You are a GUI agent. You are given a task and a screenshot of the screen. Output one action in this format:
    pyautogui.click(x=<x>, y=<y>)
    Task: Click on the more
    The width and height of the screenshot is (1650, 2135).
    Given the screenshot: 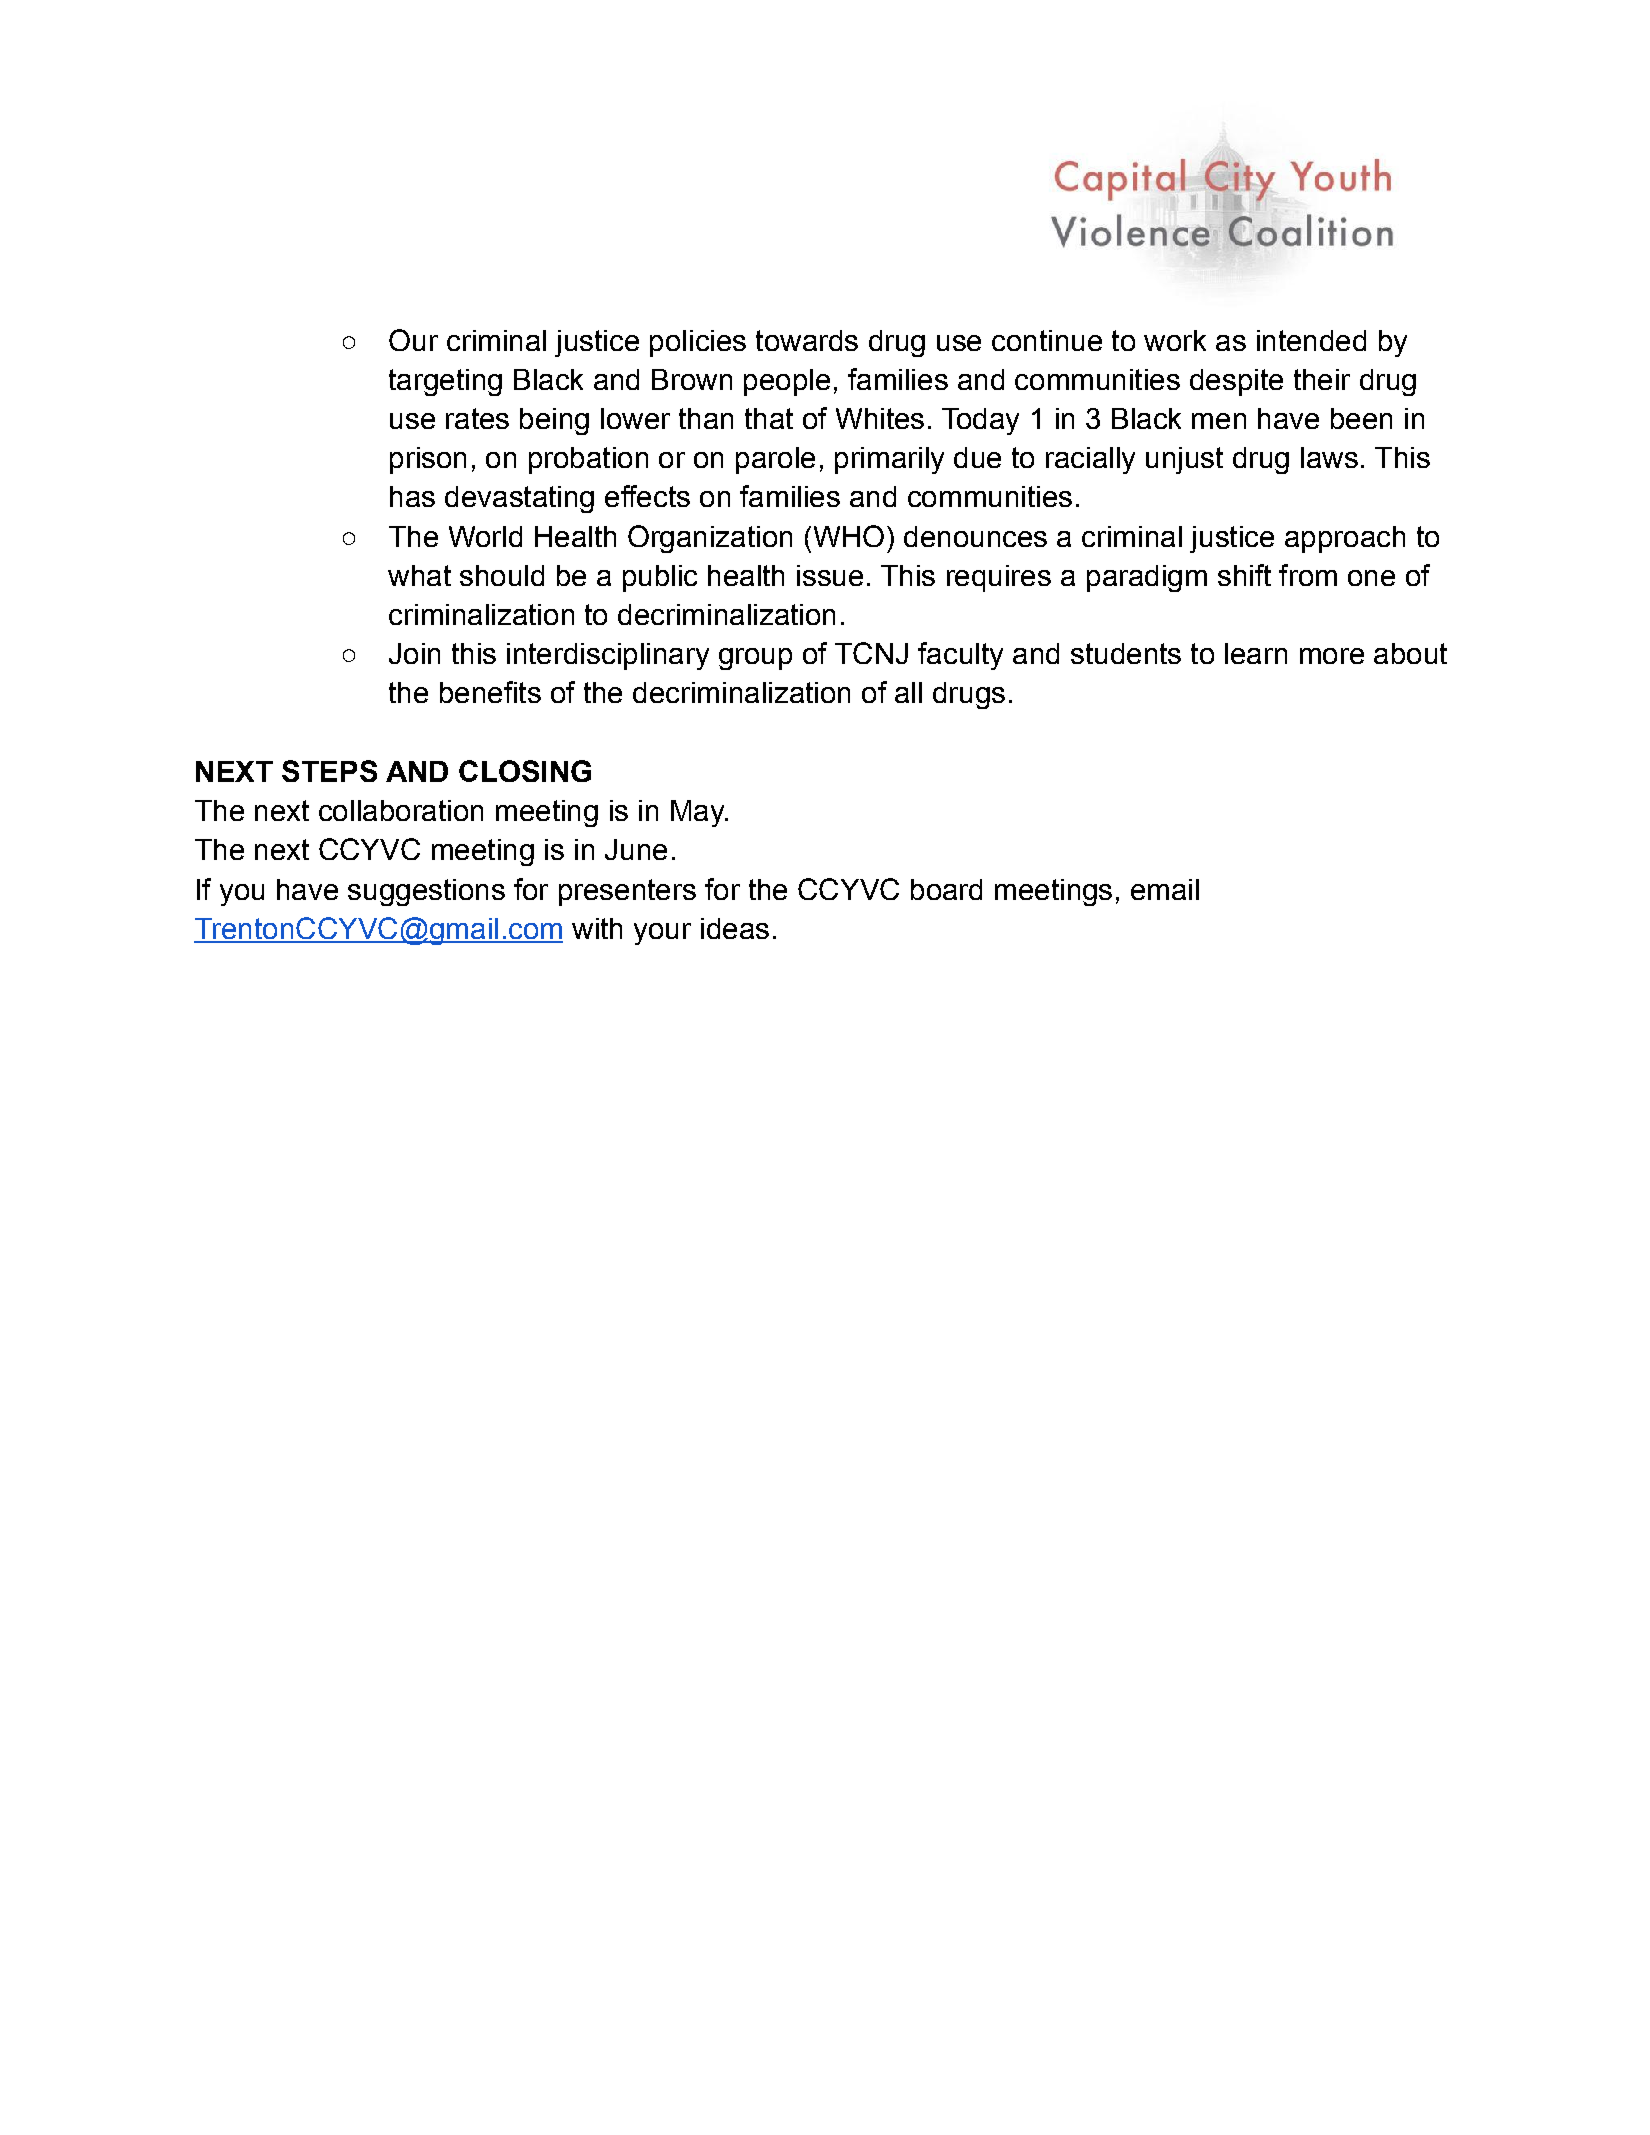 What is the action you would take?
    pyautogui.click(x=1332, y=656)
